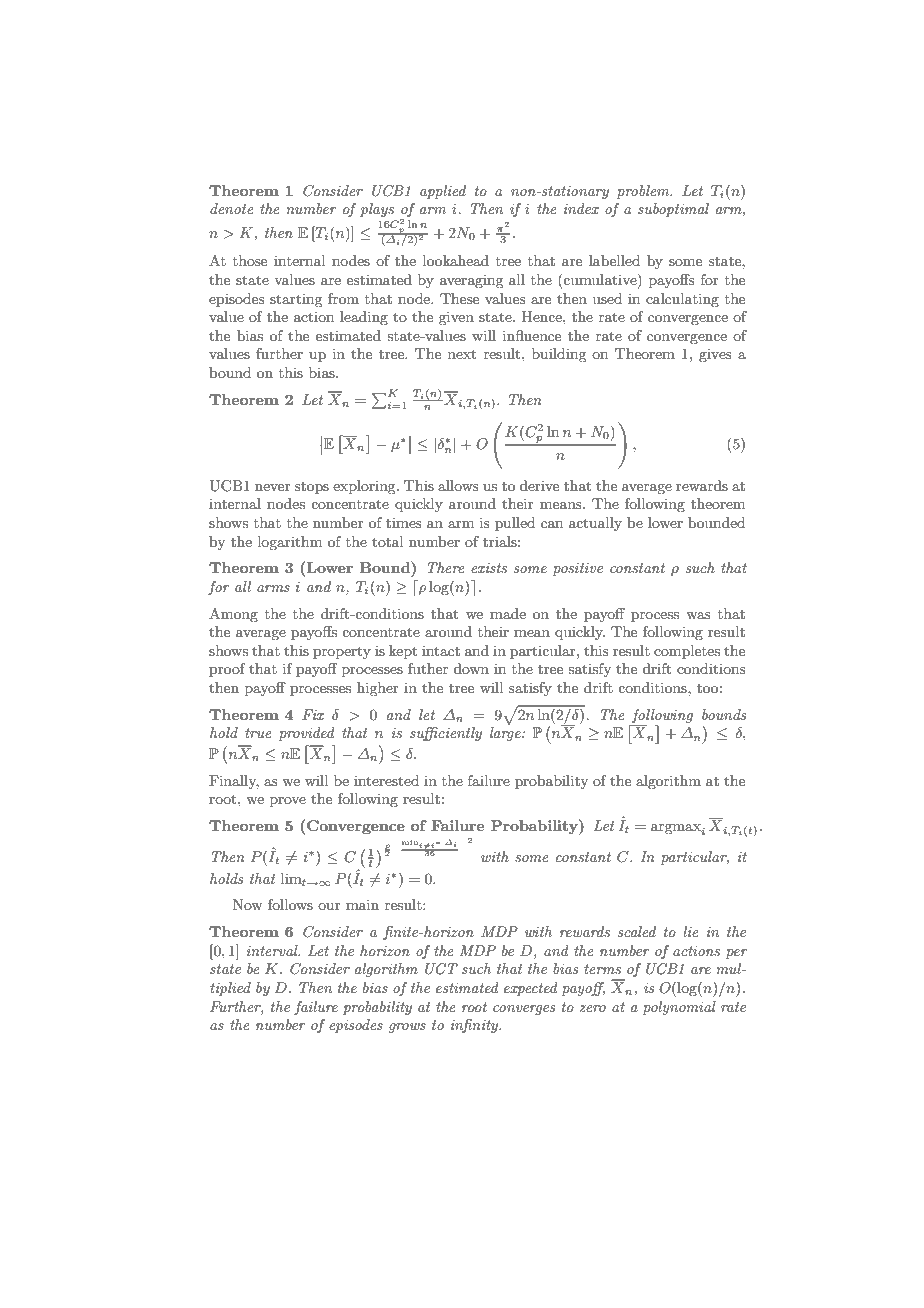 This screenshot has height=1308, width=924. I want to click on completes, so click(687, 652).
